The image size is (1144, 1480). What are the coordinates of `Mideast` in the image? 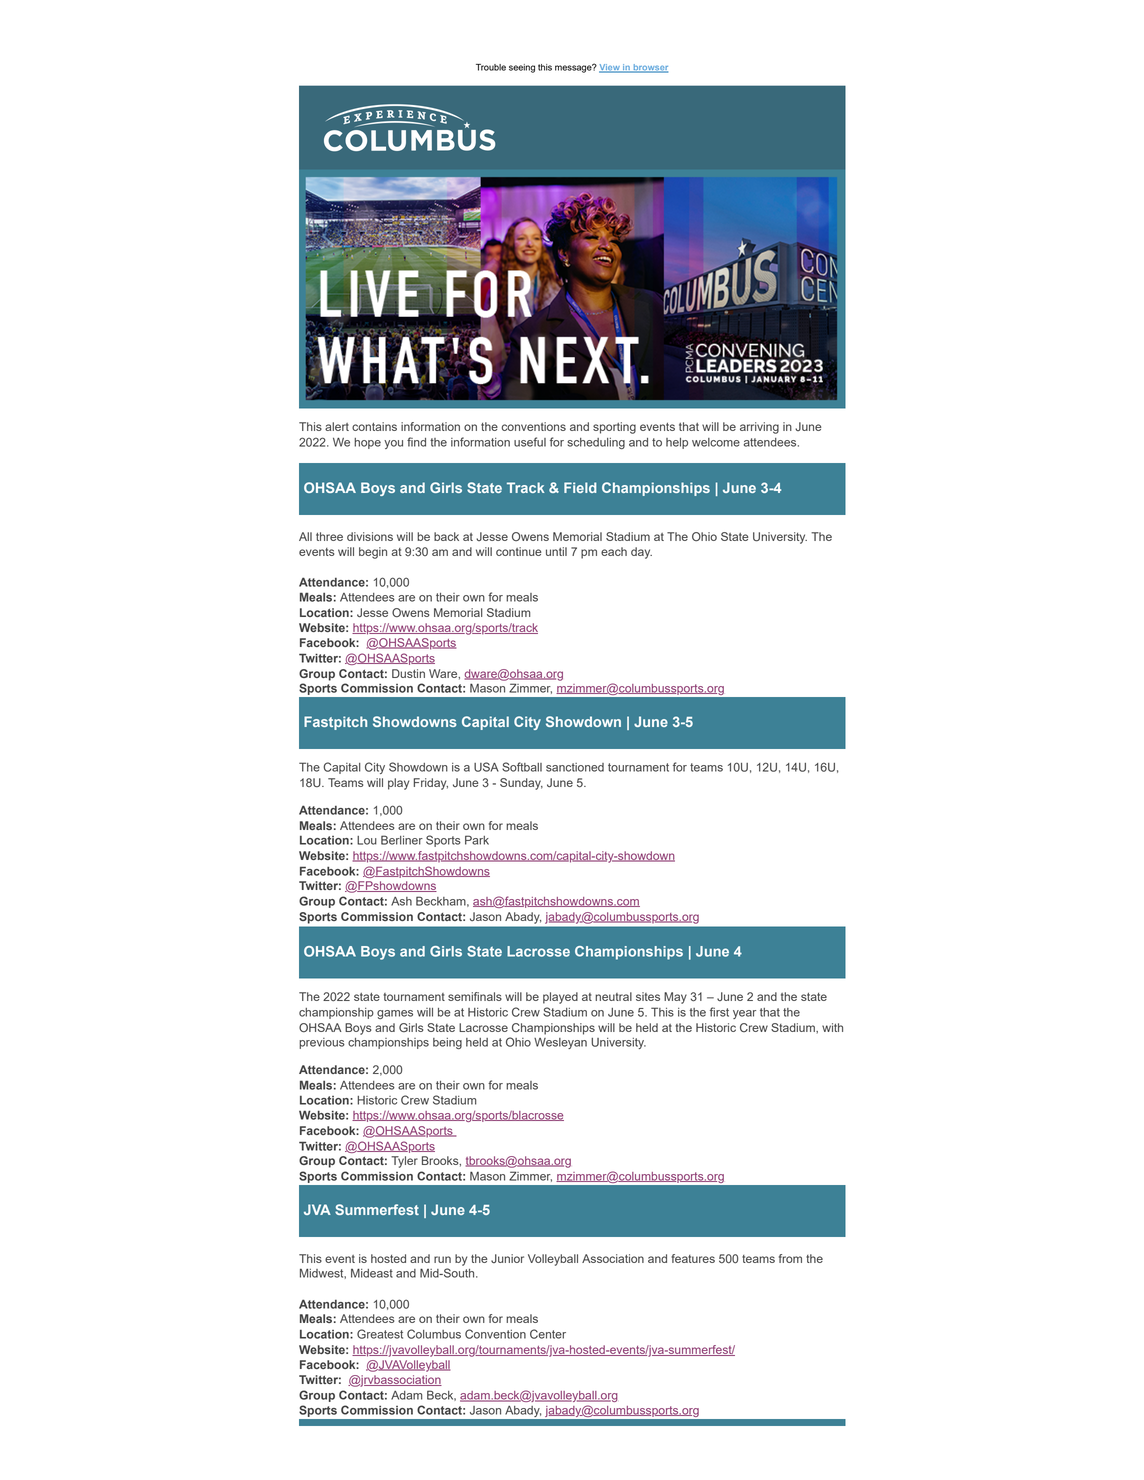 It's located at (372, 1273).
